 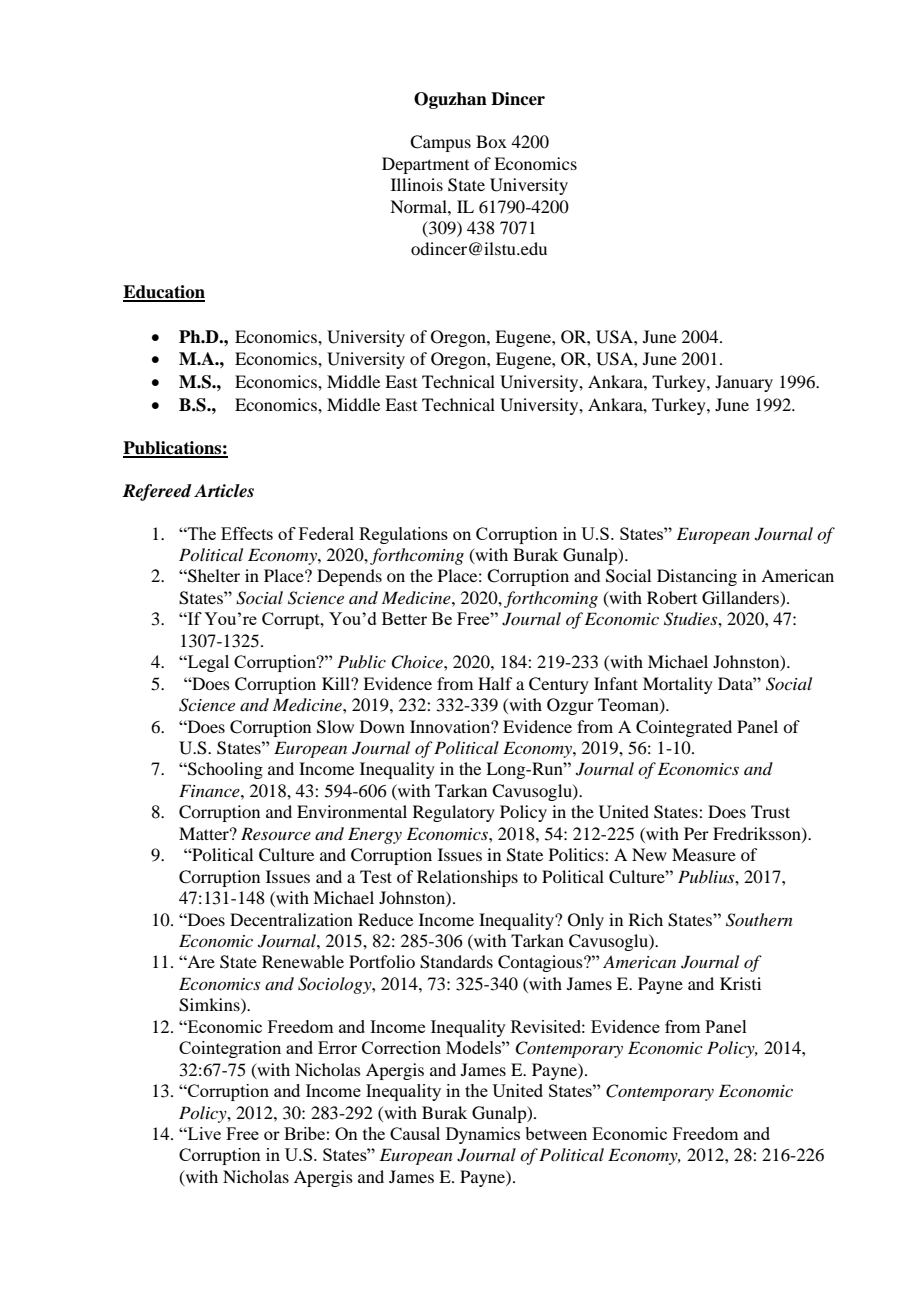 I want to click on Department, so click(x=425, y=165).
